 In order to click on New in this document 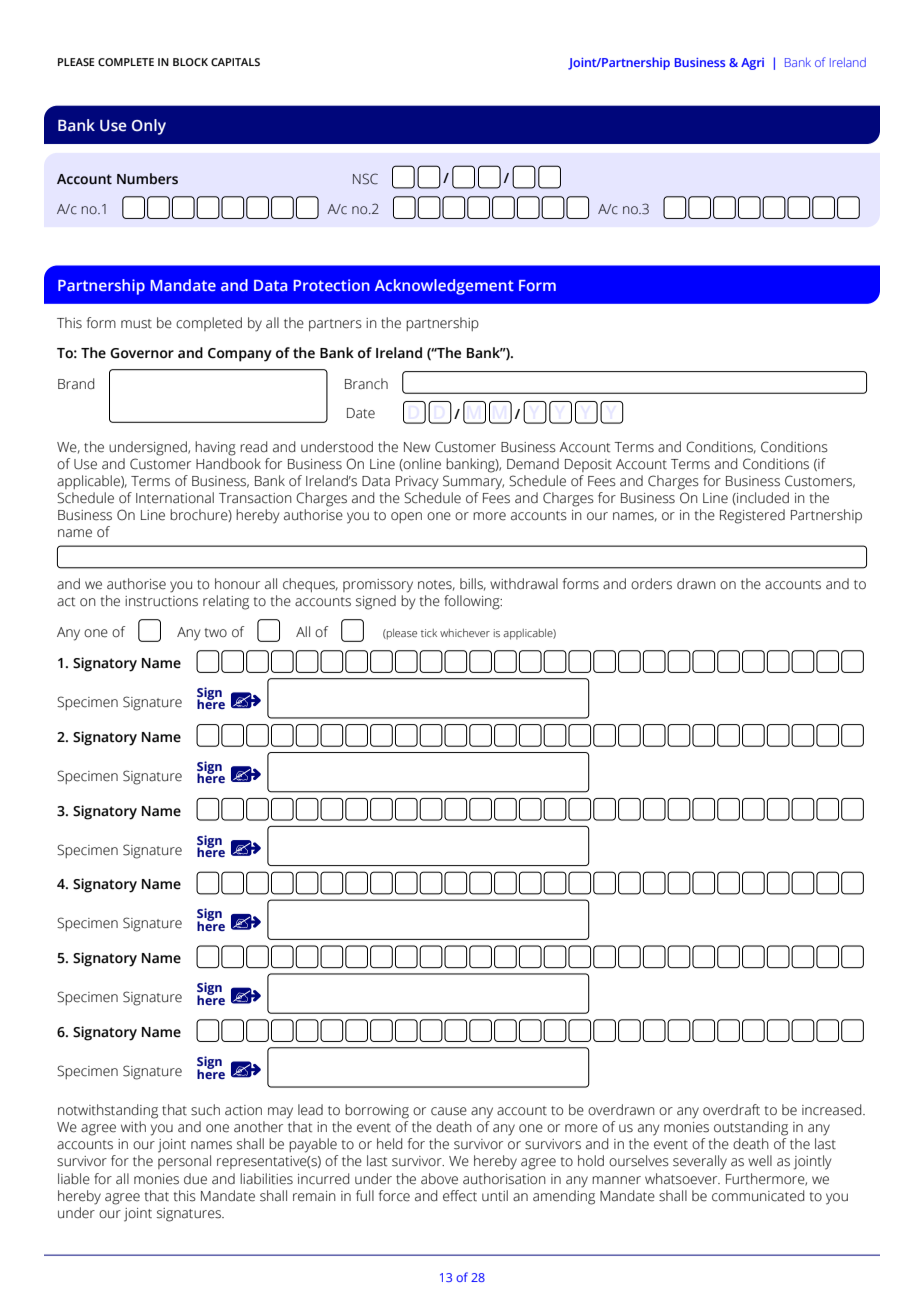, I will do `click(417, 447)`.
